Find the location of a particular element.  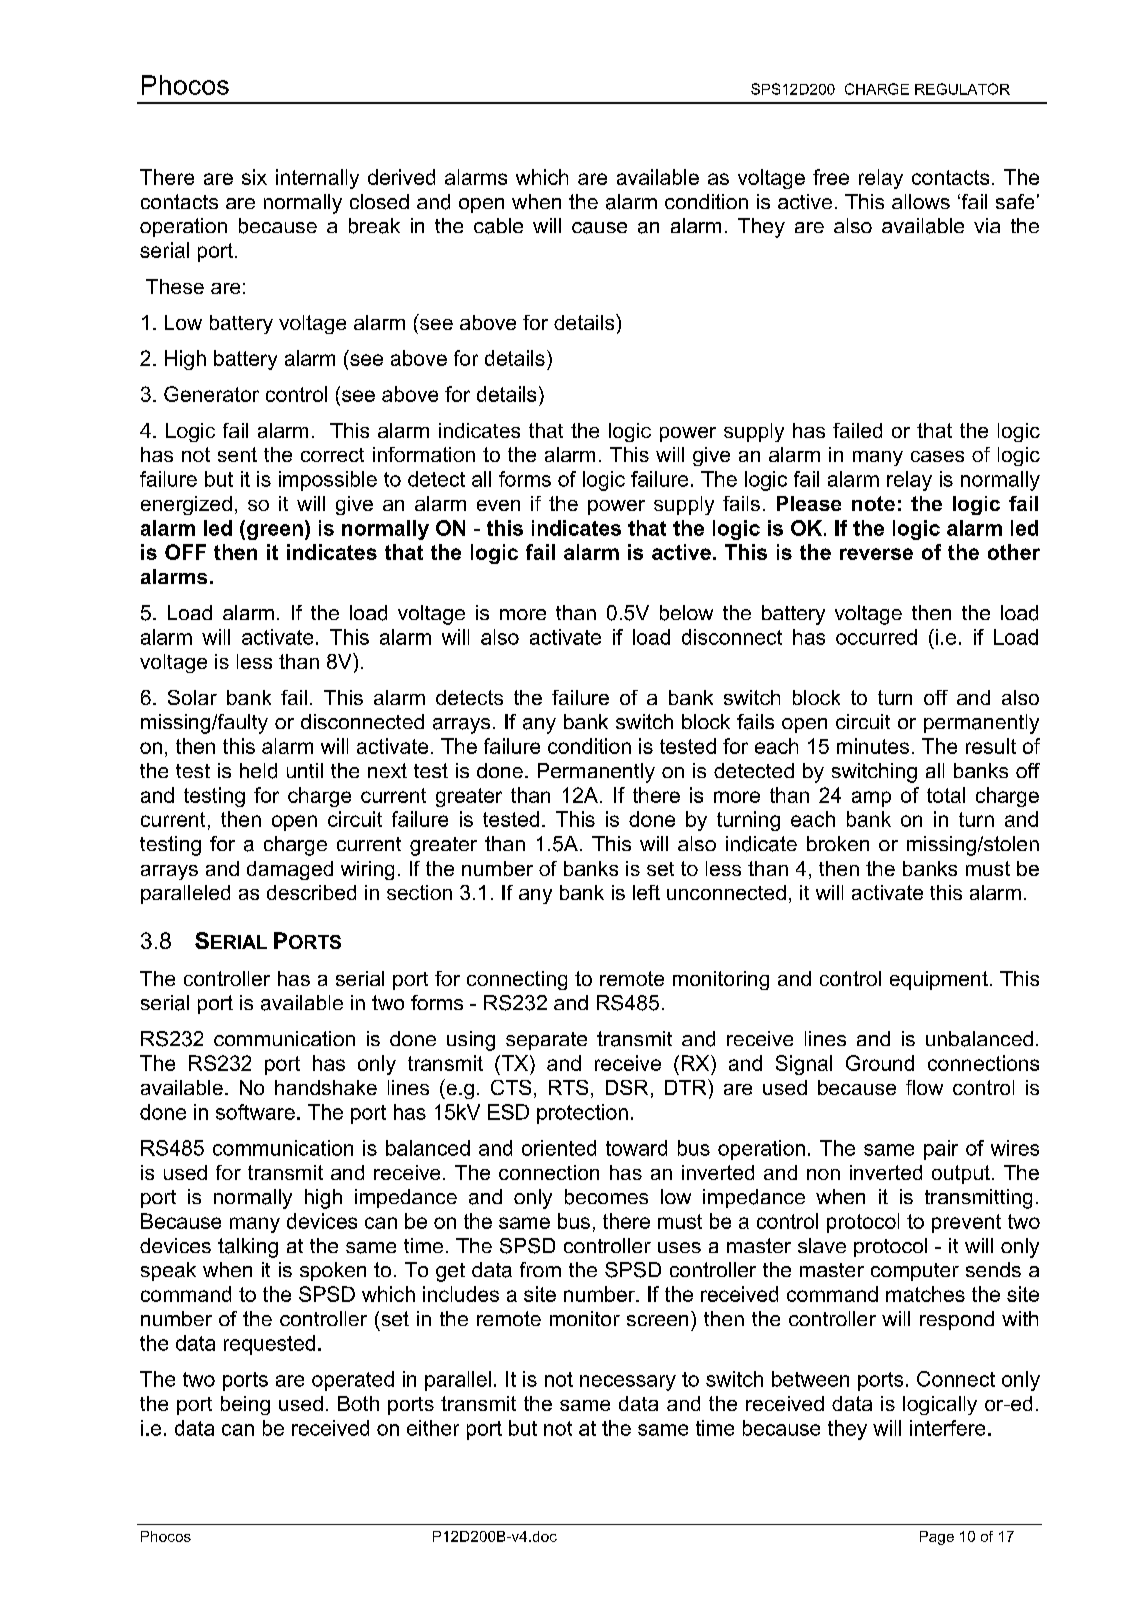

Ground is located at coordinates (880, 1063).
